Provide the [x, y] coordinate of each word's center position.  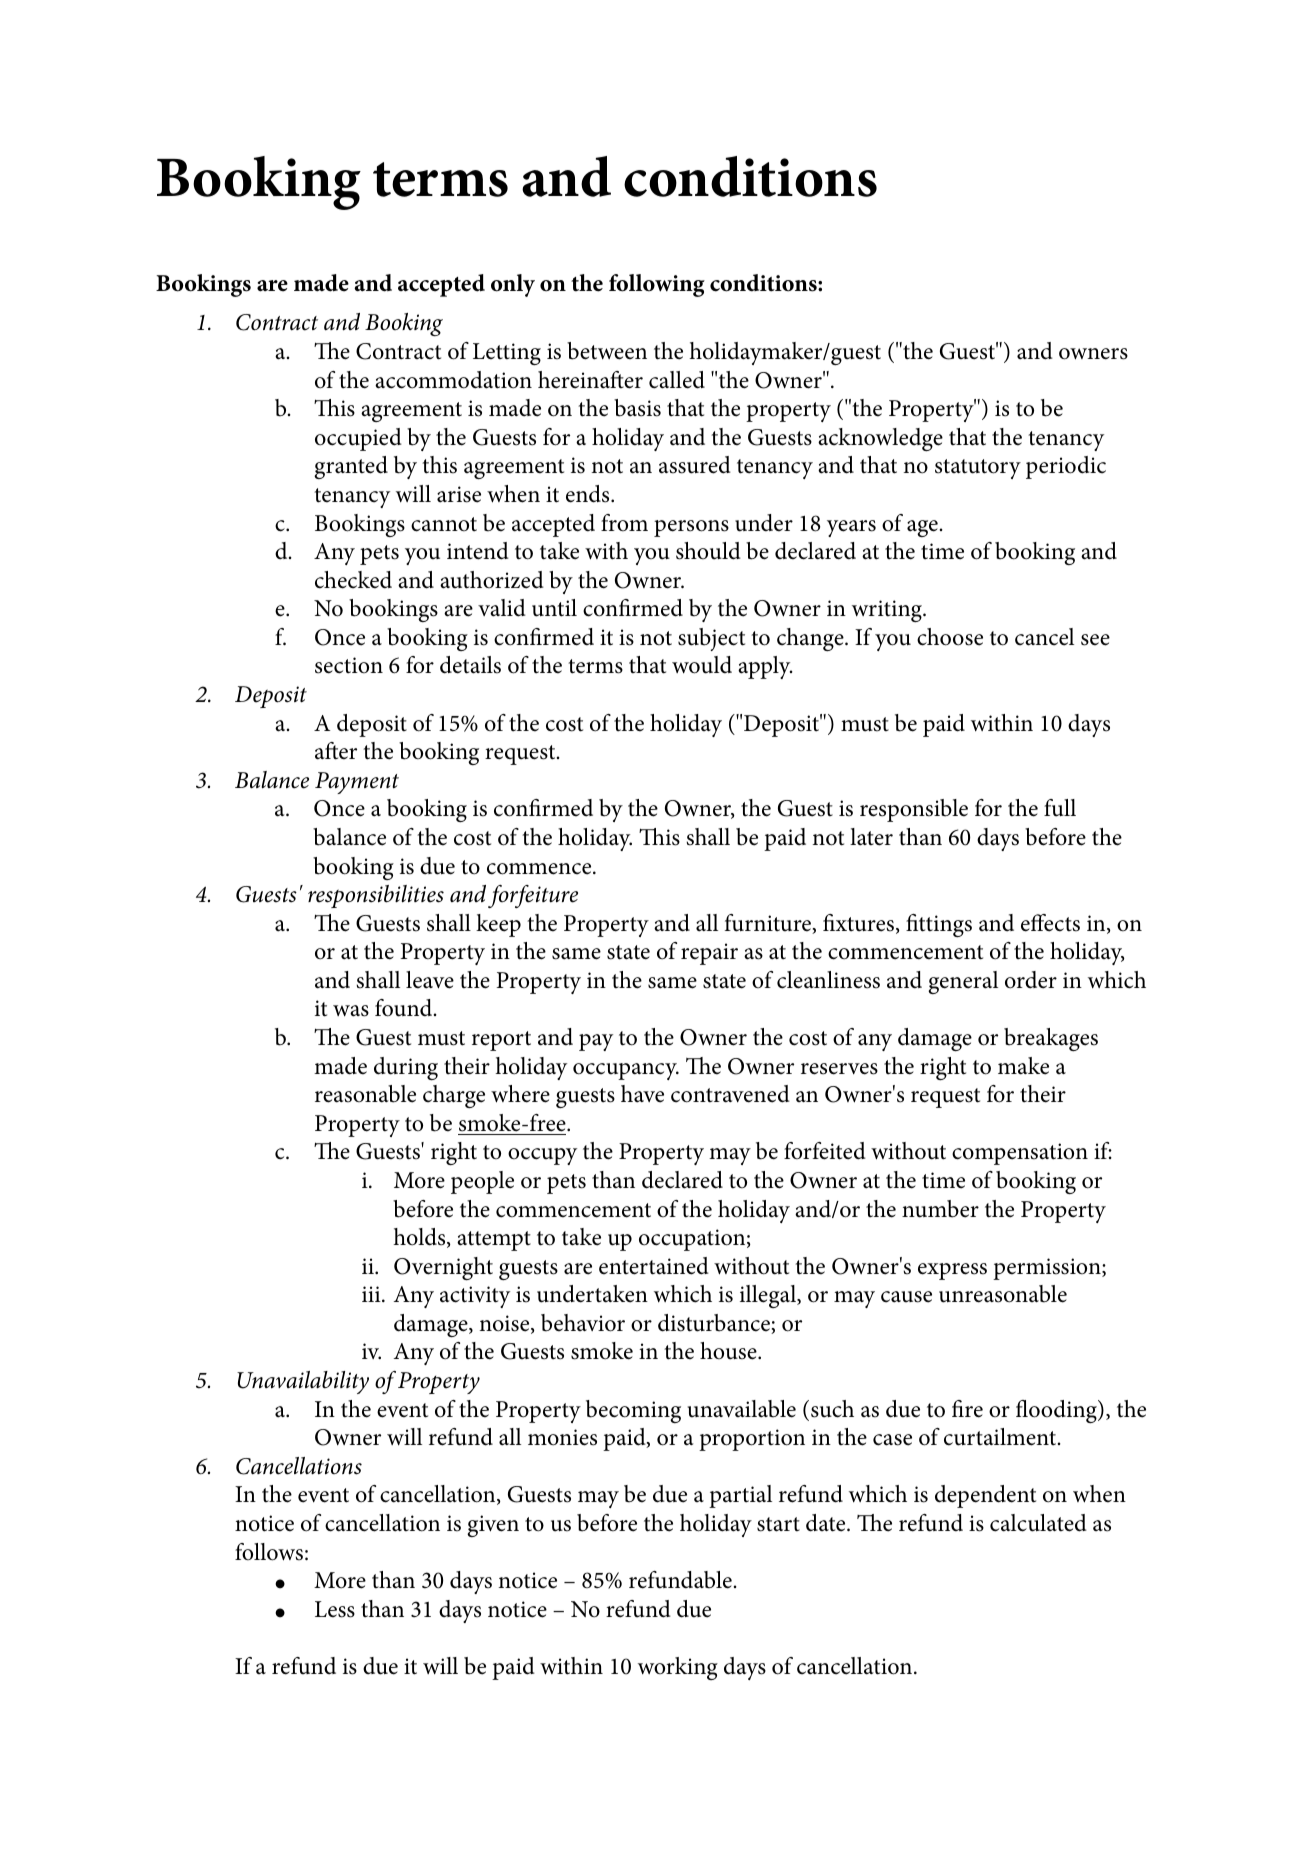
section [349, 665]
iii [372, 1294]
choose [950, 637]
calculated [1038, 1523]
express [952, 1271]
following [657, 285]
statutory [978, 469]
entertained [654, 1266]
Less [335, 1609]
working [678, 1668]
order [1031, 980]
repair [709, 954]
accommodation [453, 380]
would [702, 665]
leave [430, 980]
